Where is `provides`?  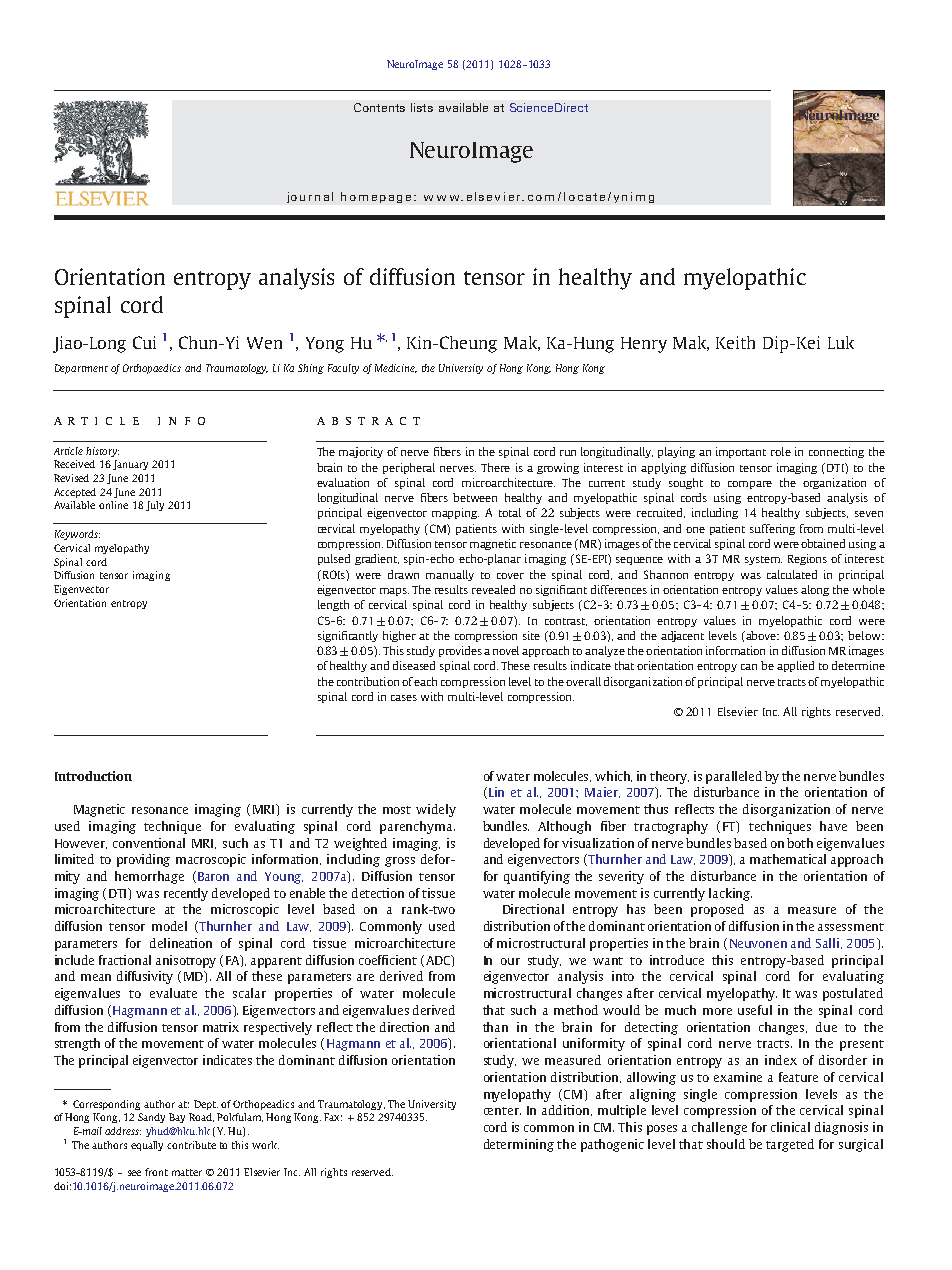 provides is located at coordinates (460, 651).
